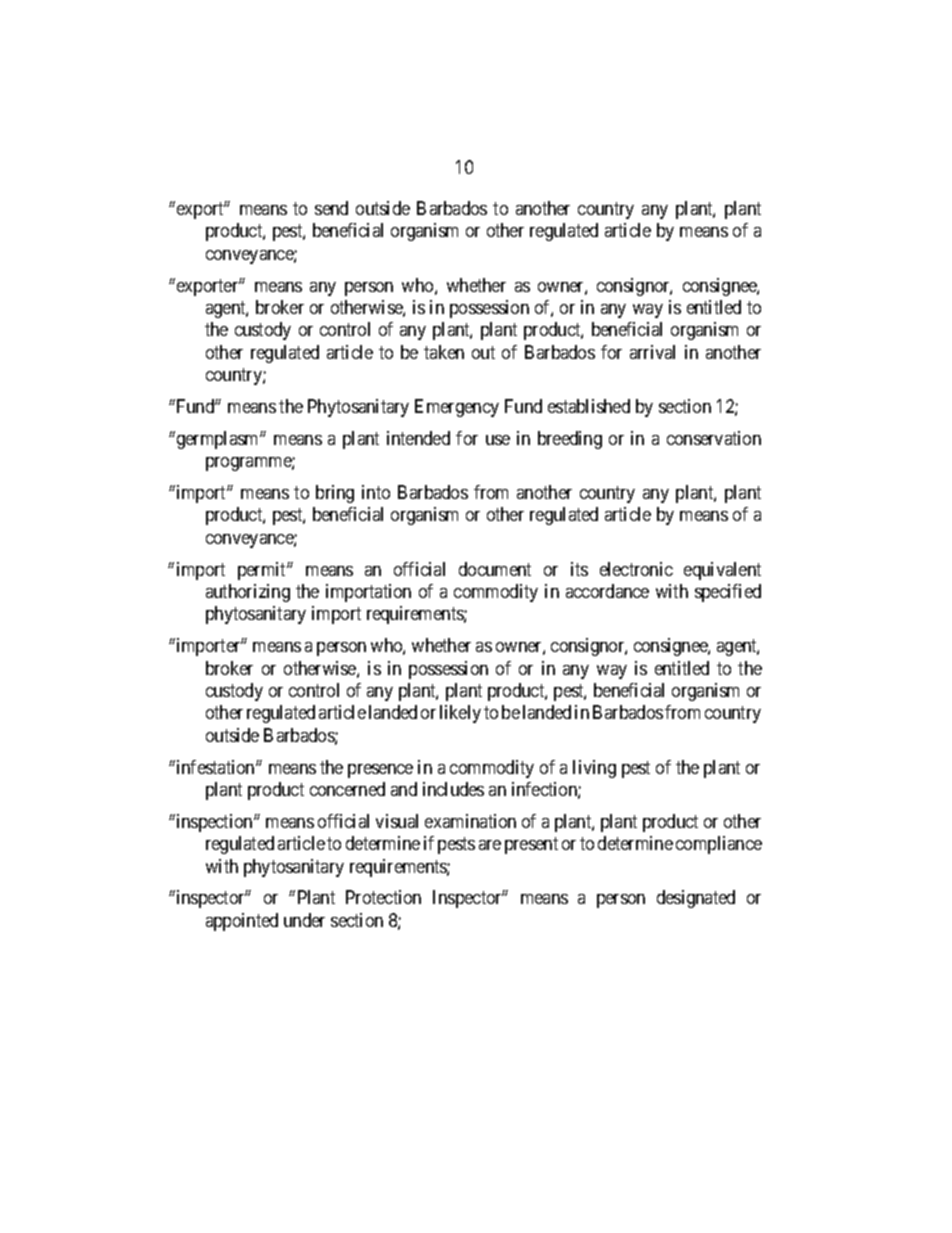 The height and width of the image is (1233, 952). What do you see at coordinates (304, 920) in the image?
I see `under` at bounding box center [304, 920].
